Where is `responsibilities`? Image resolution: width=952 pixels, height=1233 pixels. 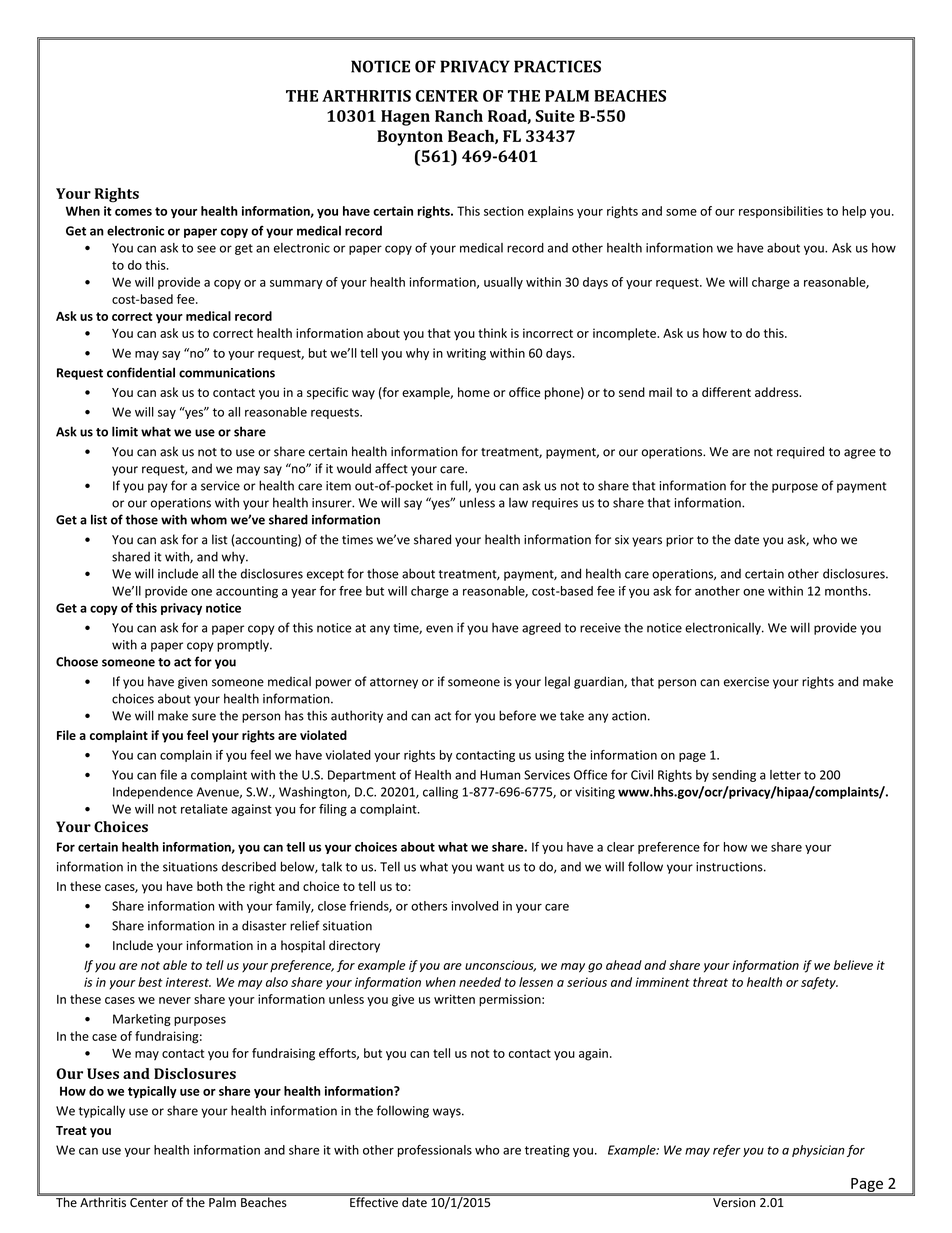
responsibilities is located at coordinates (781, 212).
